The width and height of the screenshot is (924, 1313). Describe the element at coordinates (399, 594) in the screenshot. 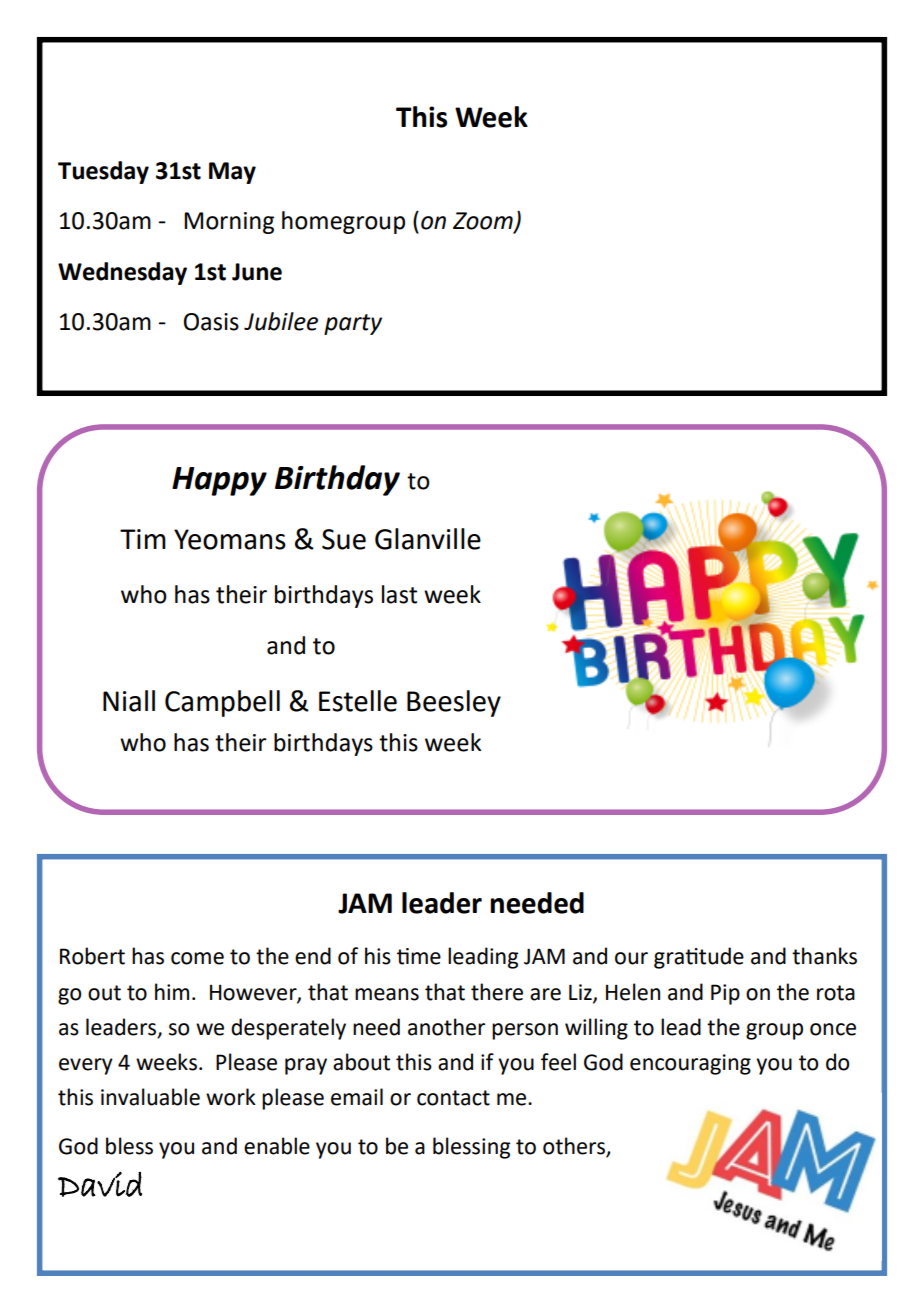

I see `last` at that location.
